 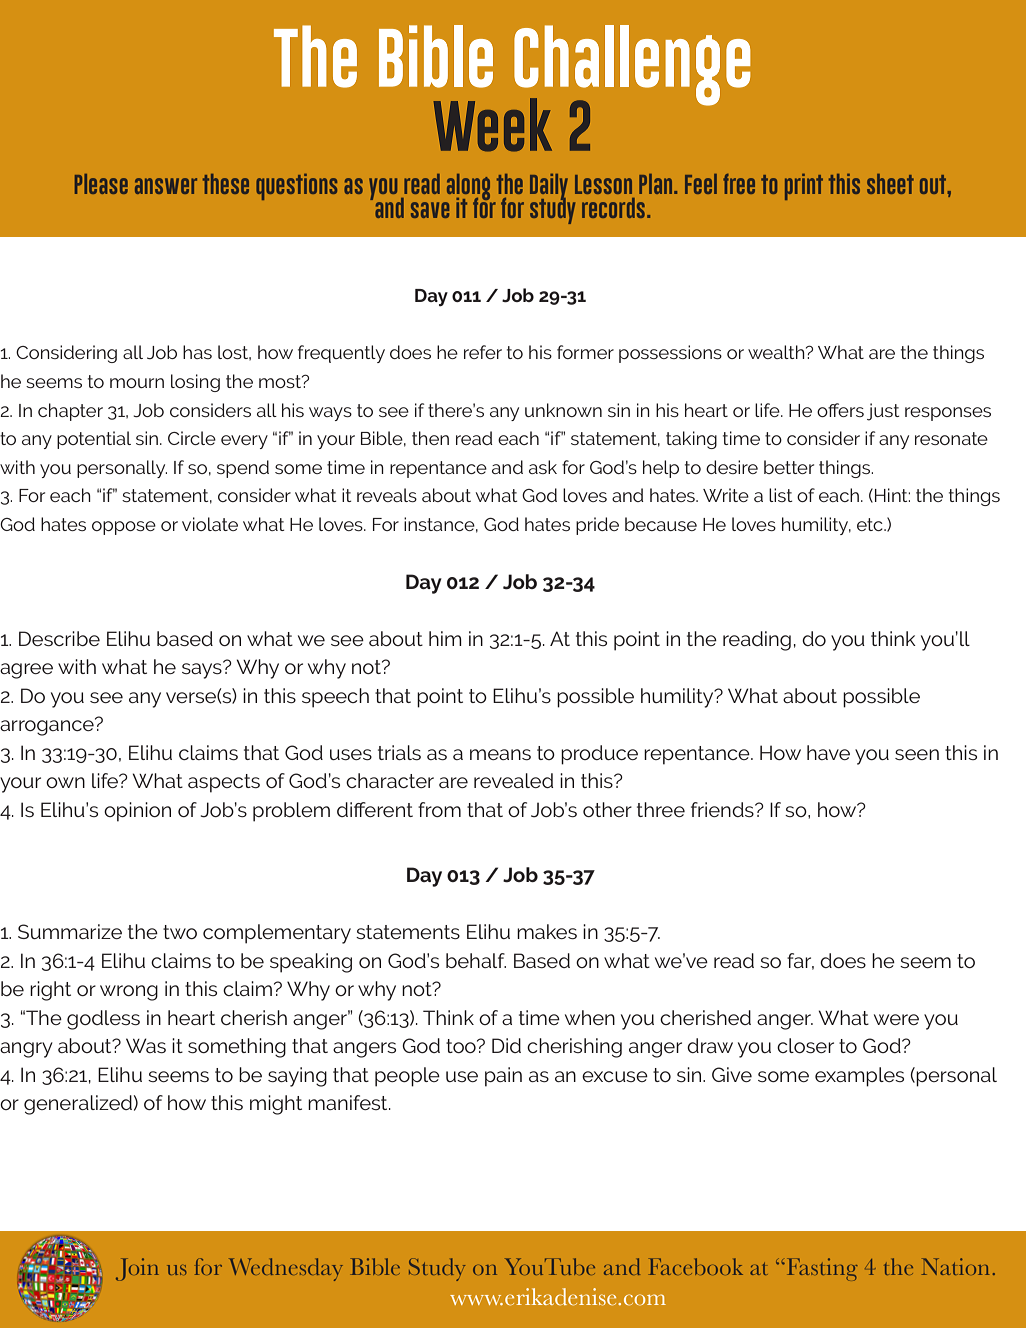 What do you see at coordinates (203, 670) in the page?
I see `says` at bounding box center [203, 670].
